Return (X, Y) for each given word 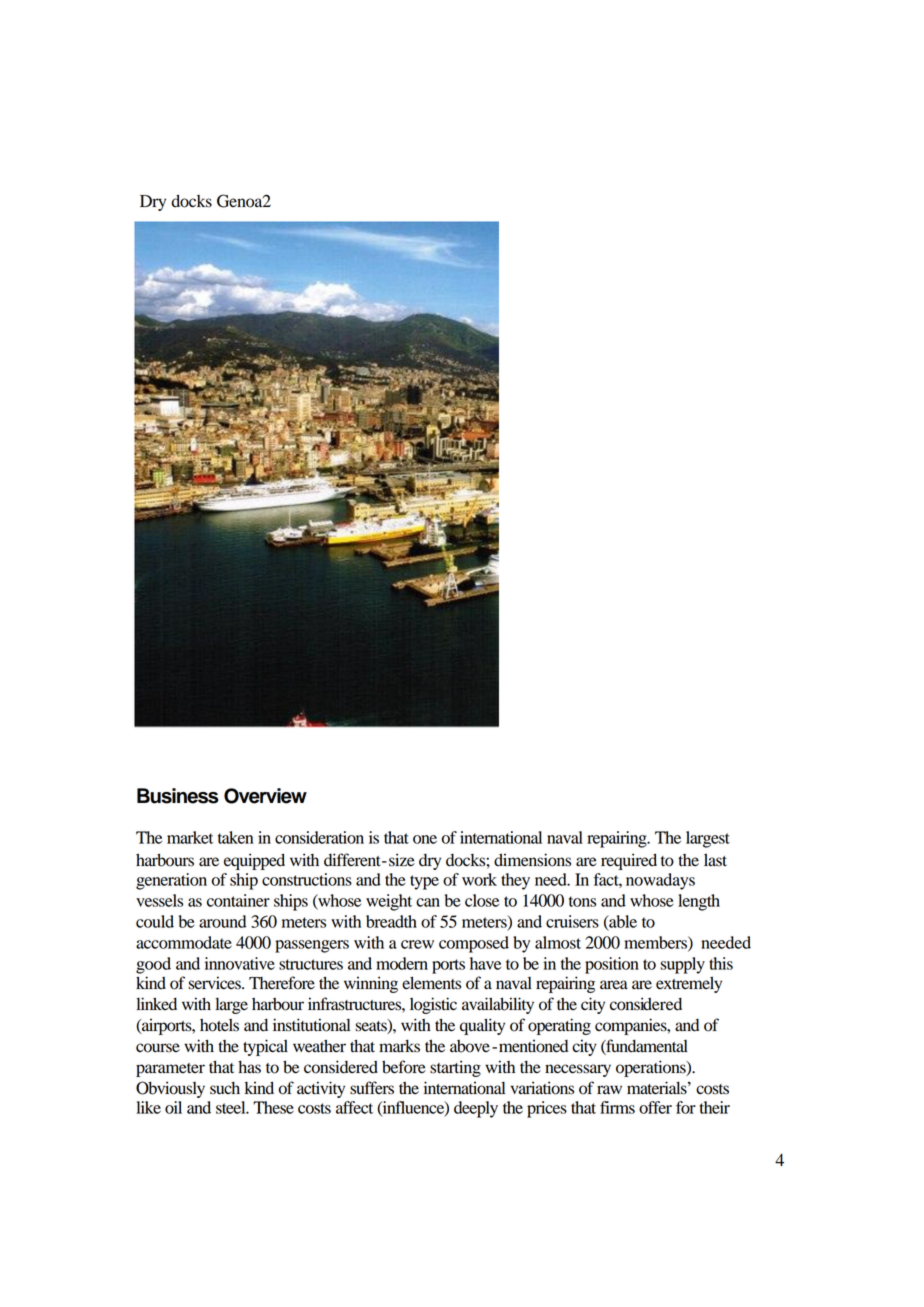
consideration (319, 837)
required (629, 861)
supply (682, 965)
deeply (476, 1109)
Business (178, 796)
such (225, 1088)
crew (417, 944)
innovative (240, 963)
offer (655, 1107)
